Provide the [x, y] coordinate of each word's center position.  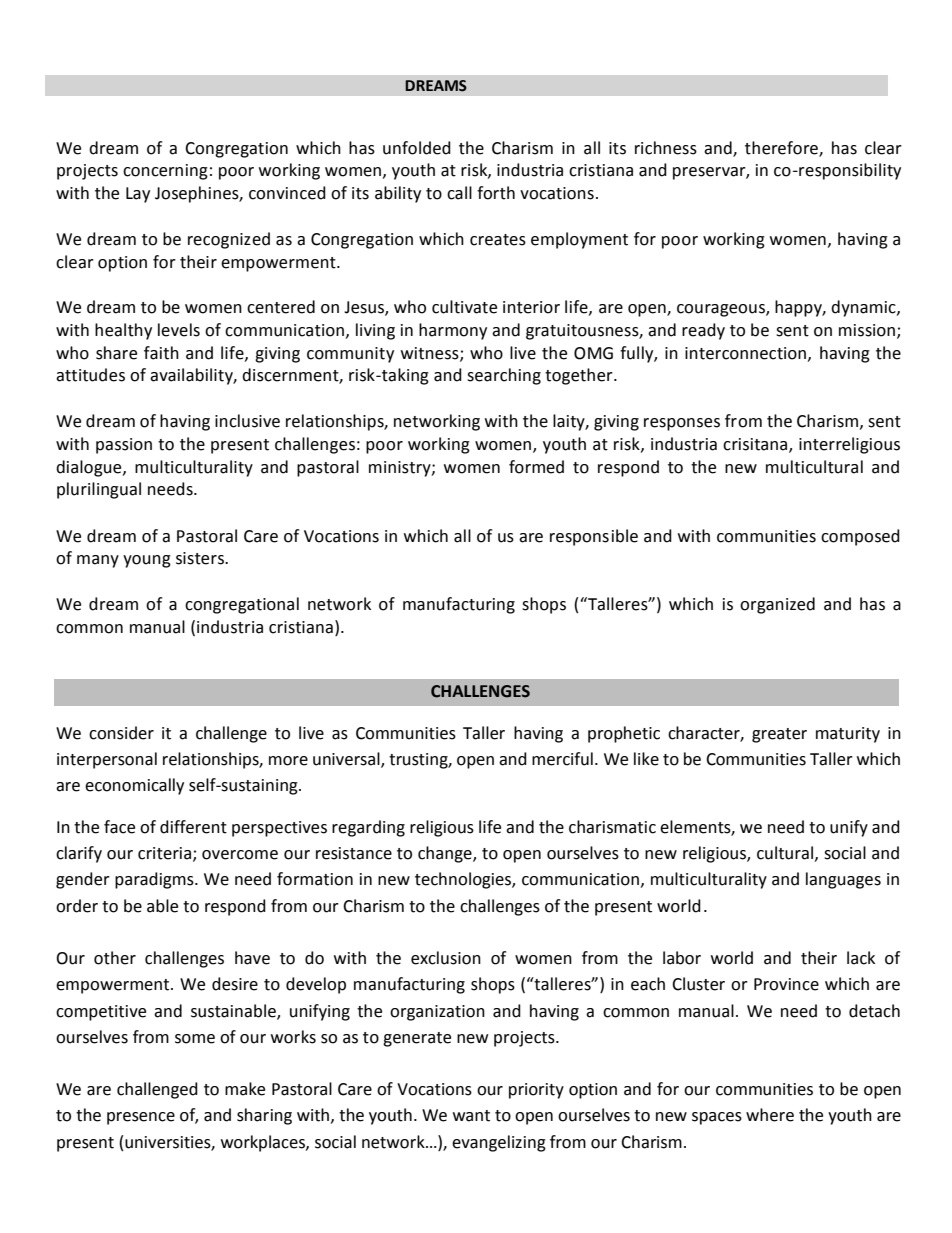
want [471, 1116]
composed [860, 537]
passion [124, 446]
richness [666, 148]
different [193, 827]
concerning [165, 172]
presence [141, 1118]
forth [496, 193]
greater [779, 735]
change [446, 854]
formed [536, 467]
